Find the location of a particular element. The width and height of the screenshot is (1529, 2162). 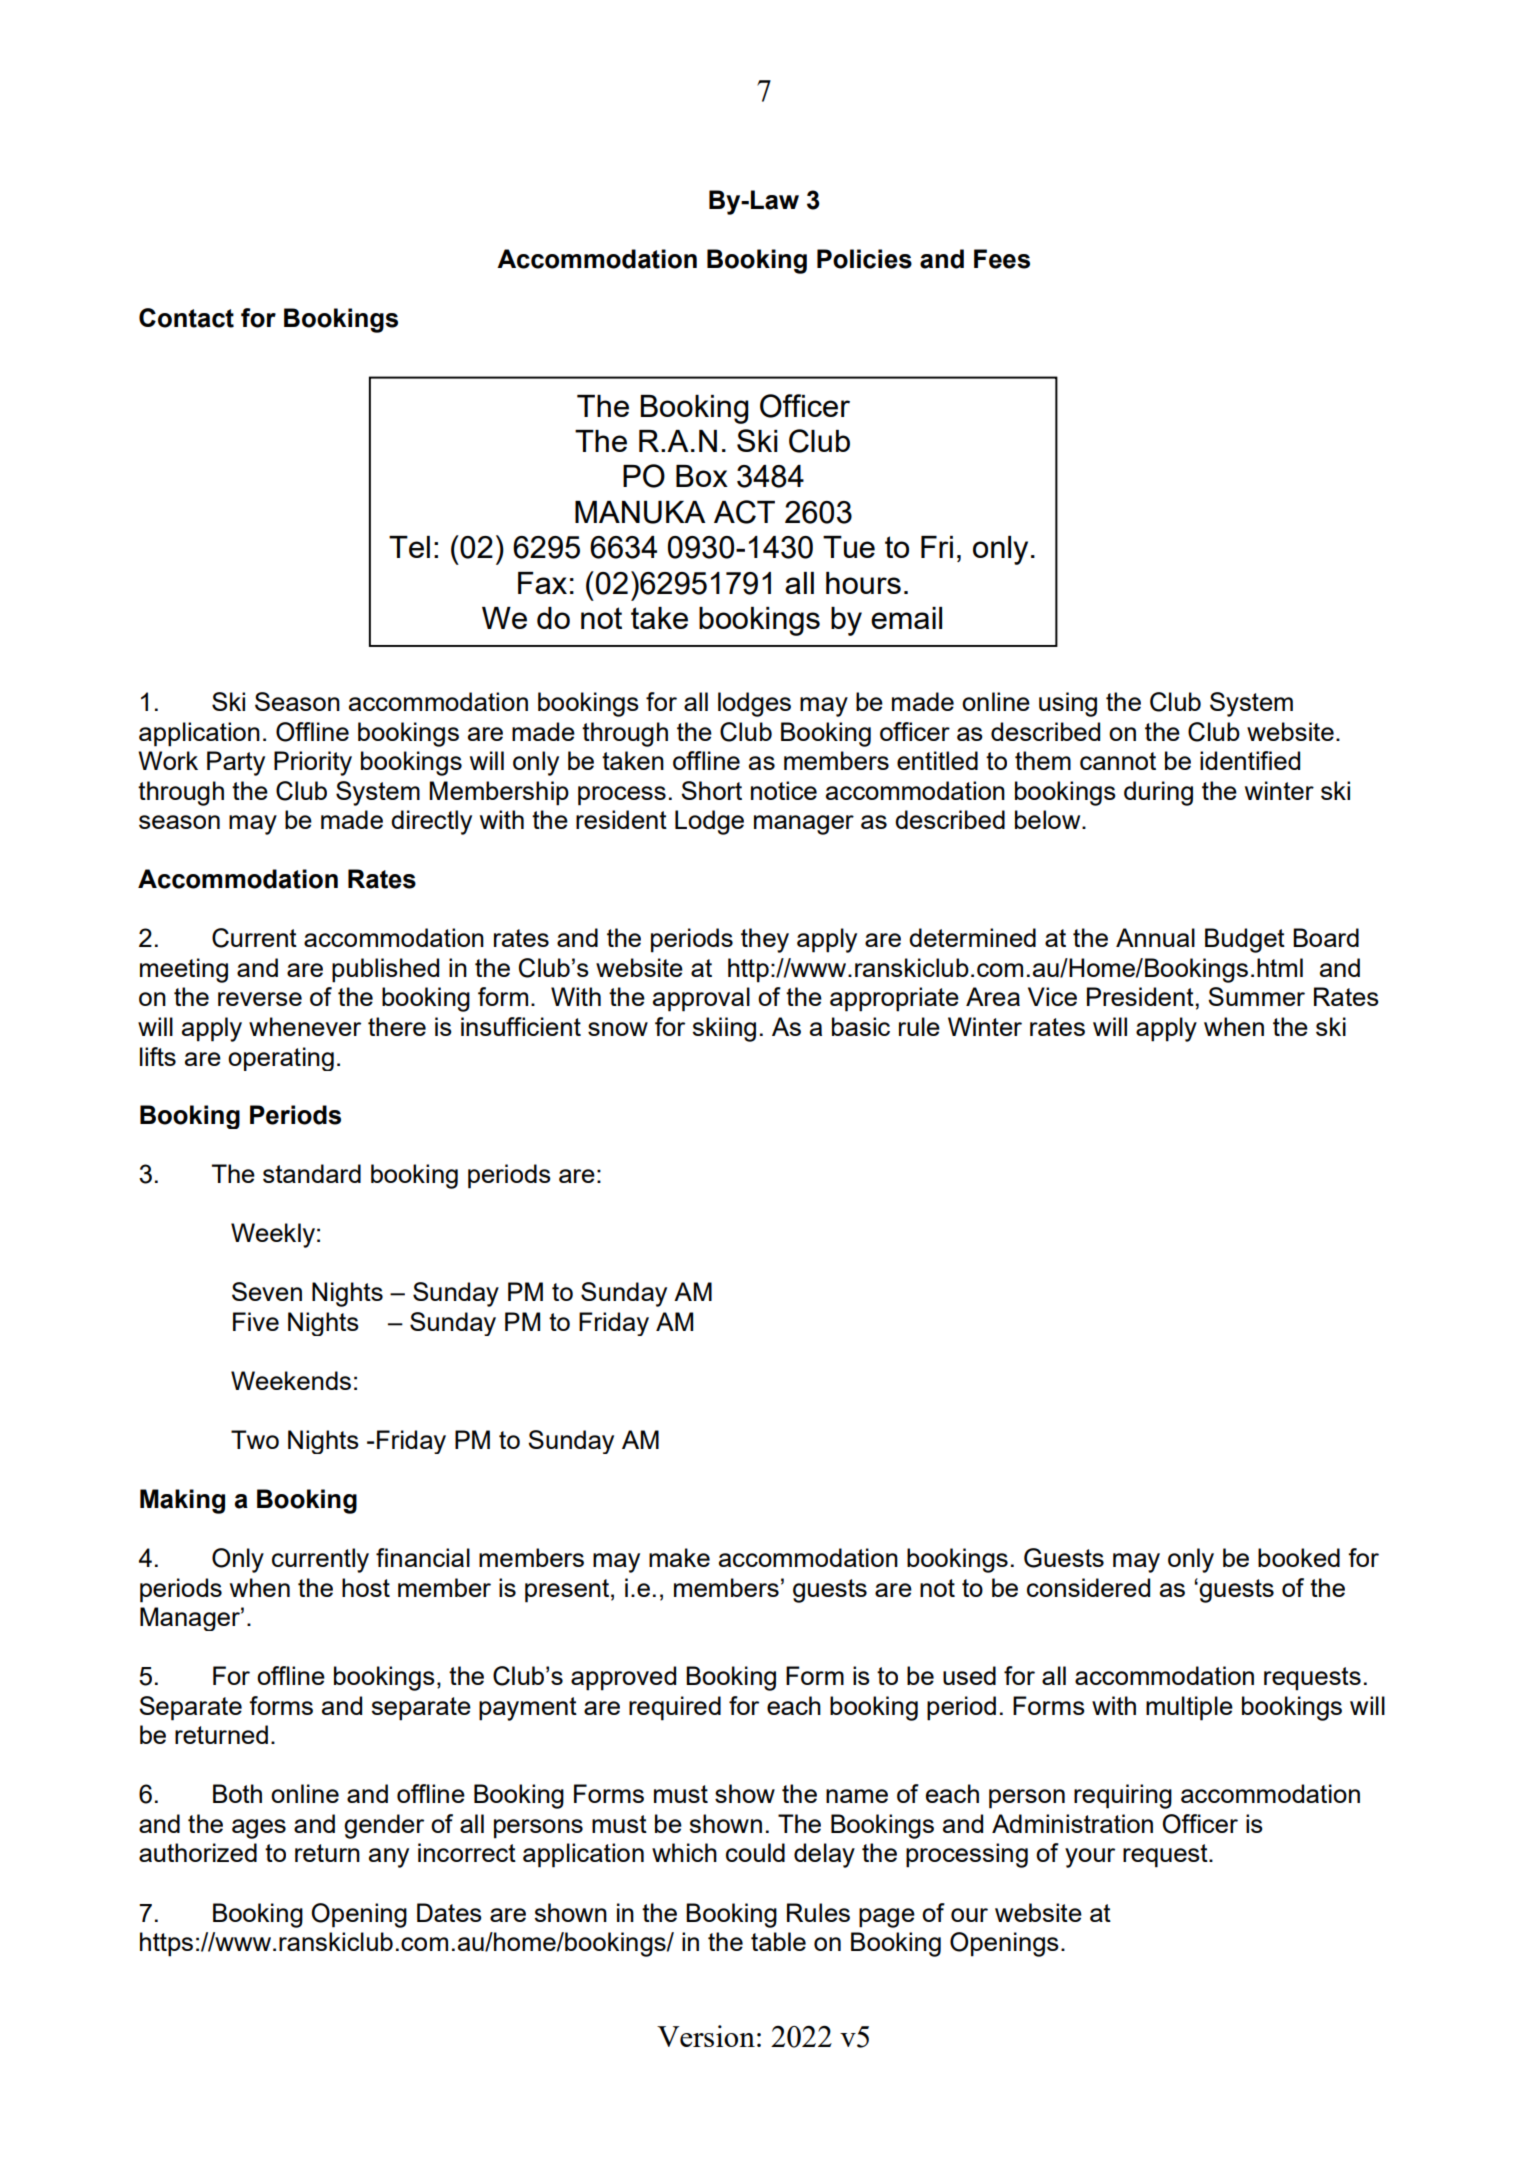

Dates is located at coordinates (449, 1912).
